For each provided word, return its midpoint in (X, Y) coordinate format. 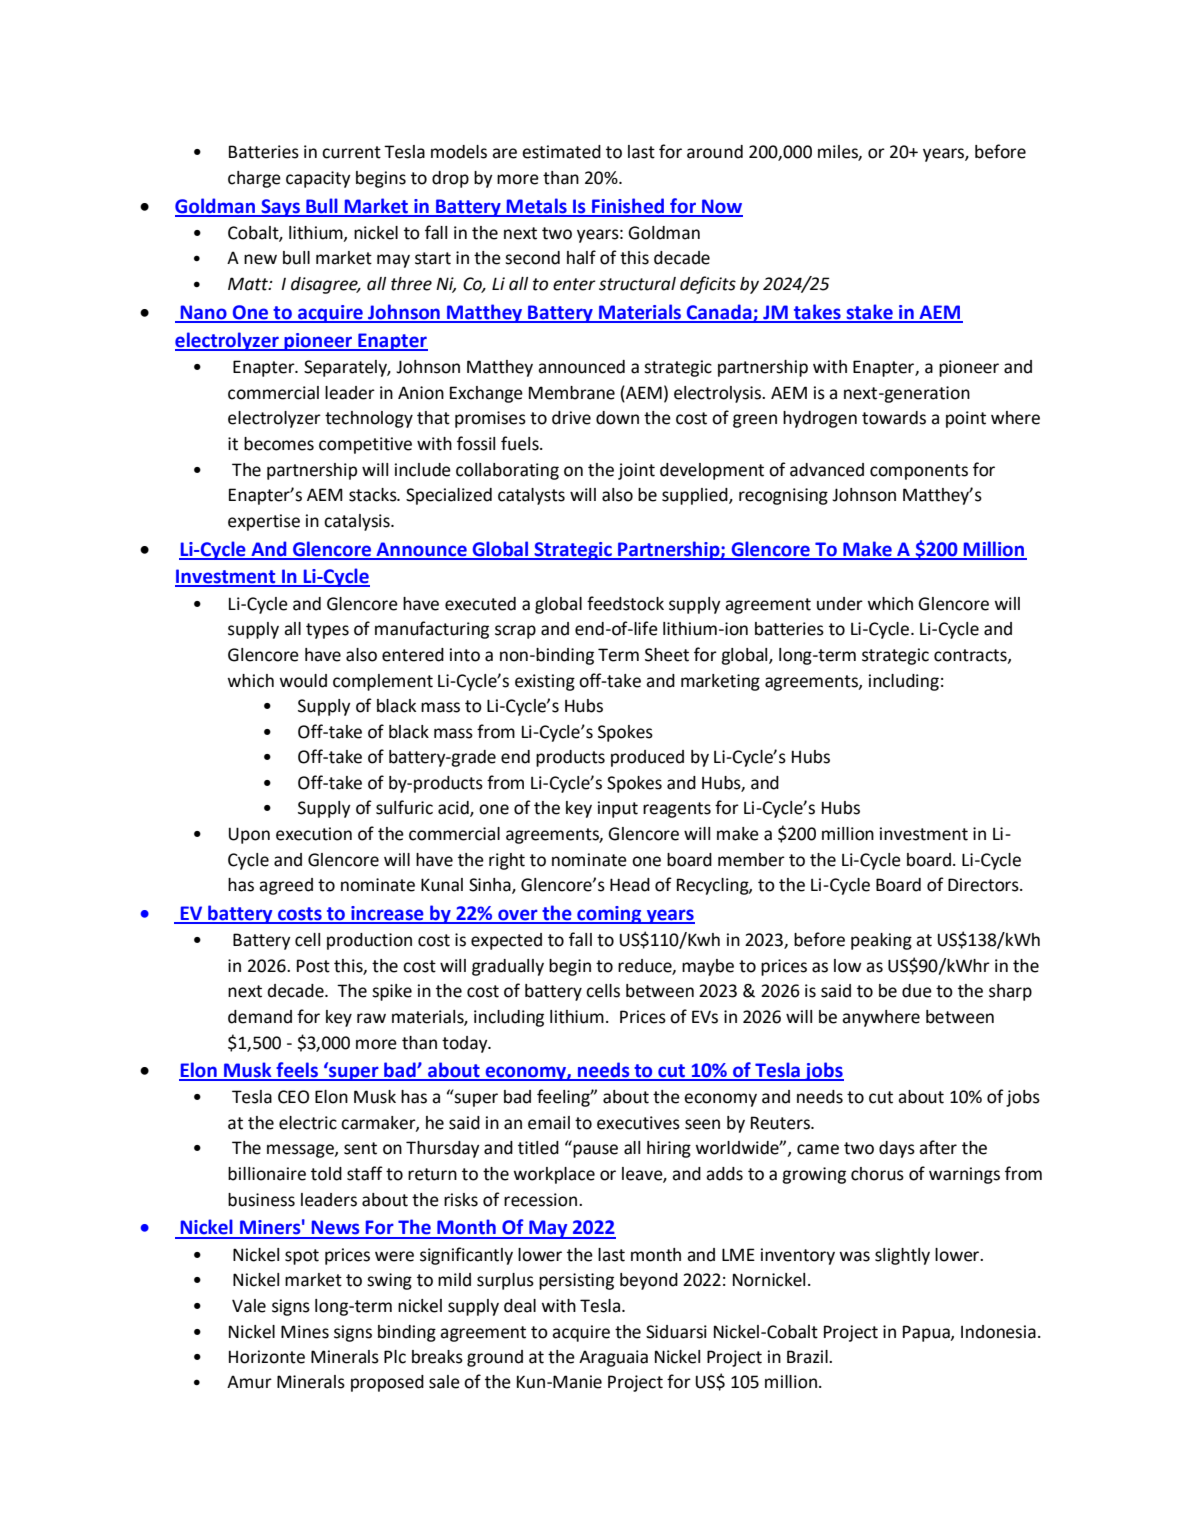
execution (314, 834)
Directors (984, 885)
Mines (305, 1332)
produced (647, 758)
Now (721, 207)
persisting (576, 1281)
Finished (628, 207)
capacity (318, 179)
